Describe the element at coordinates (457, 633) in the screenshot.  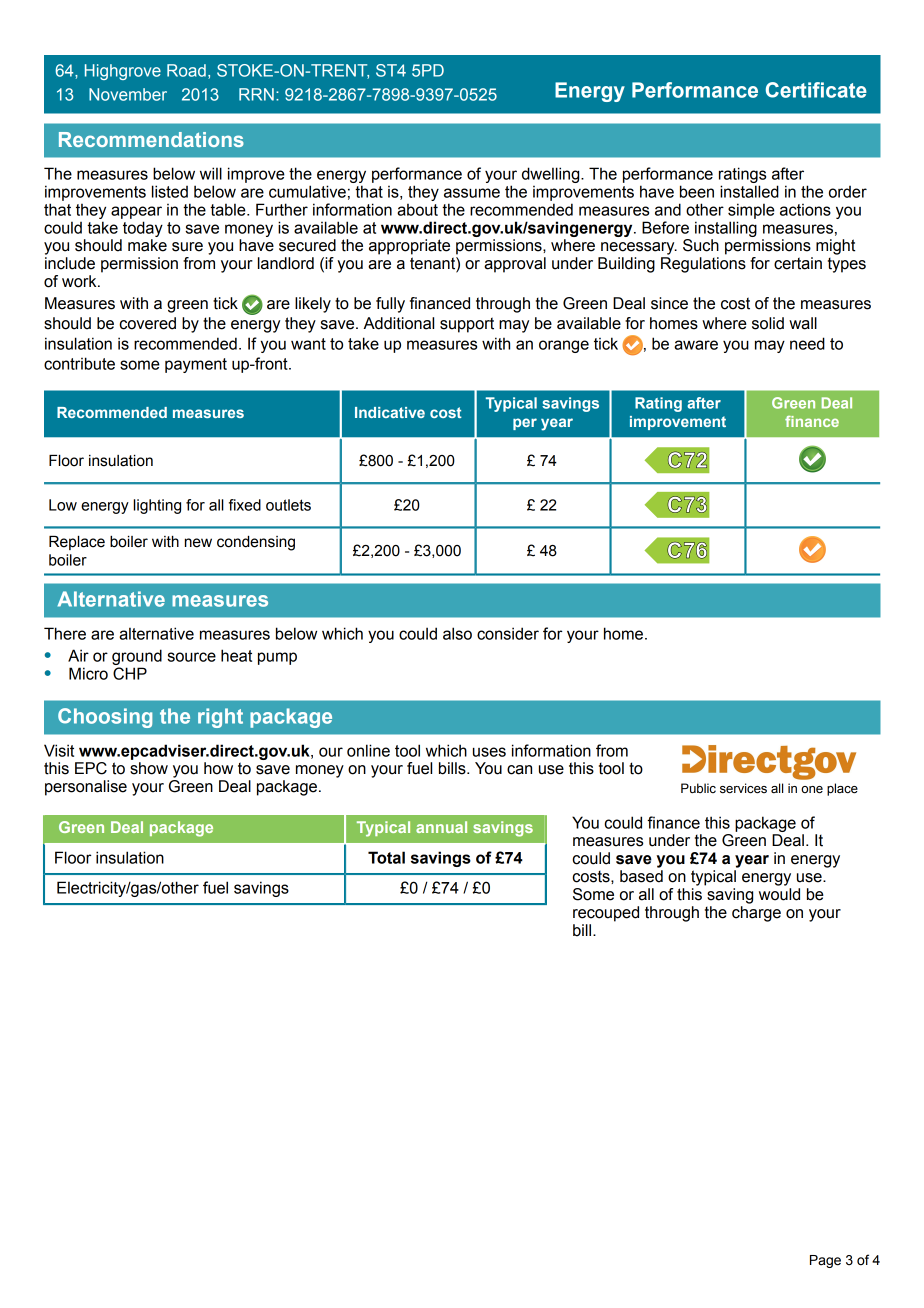
I see `also` at that location.
